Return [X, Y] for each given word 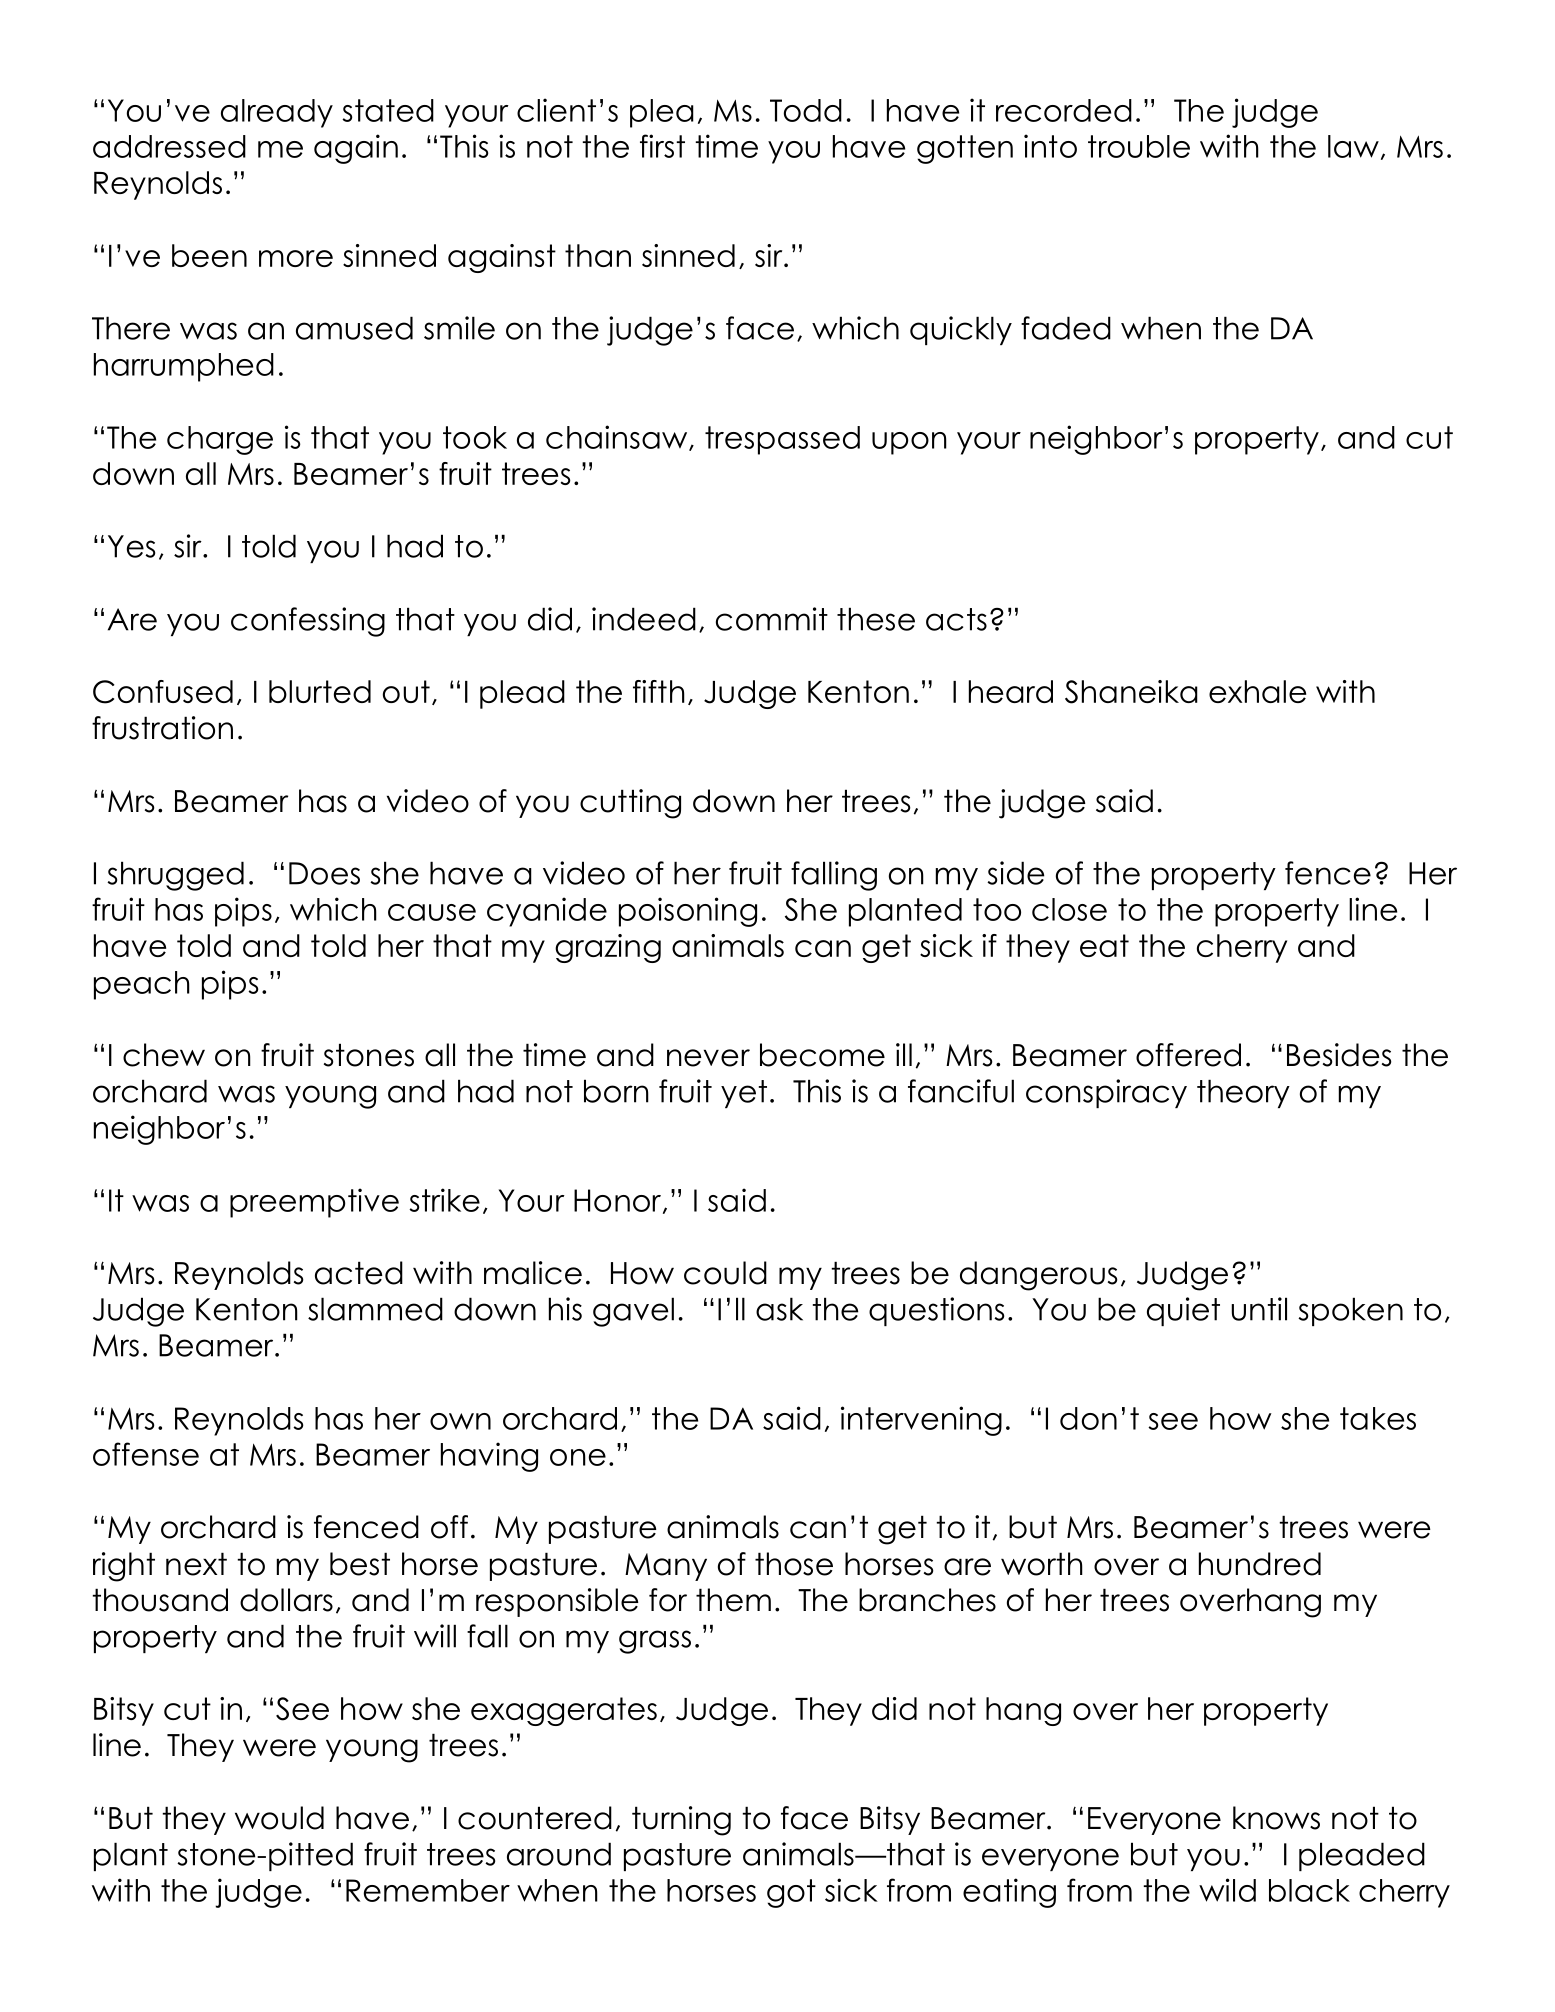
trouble [1139, 146]
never [708, 1058]
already [277, 113]
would [279, 1818]
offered [1188, 1055]
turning [681, 1821]
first [662, 146]
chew [164, 1055]
